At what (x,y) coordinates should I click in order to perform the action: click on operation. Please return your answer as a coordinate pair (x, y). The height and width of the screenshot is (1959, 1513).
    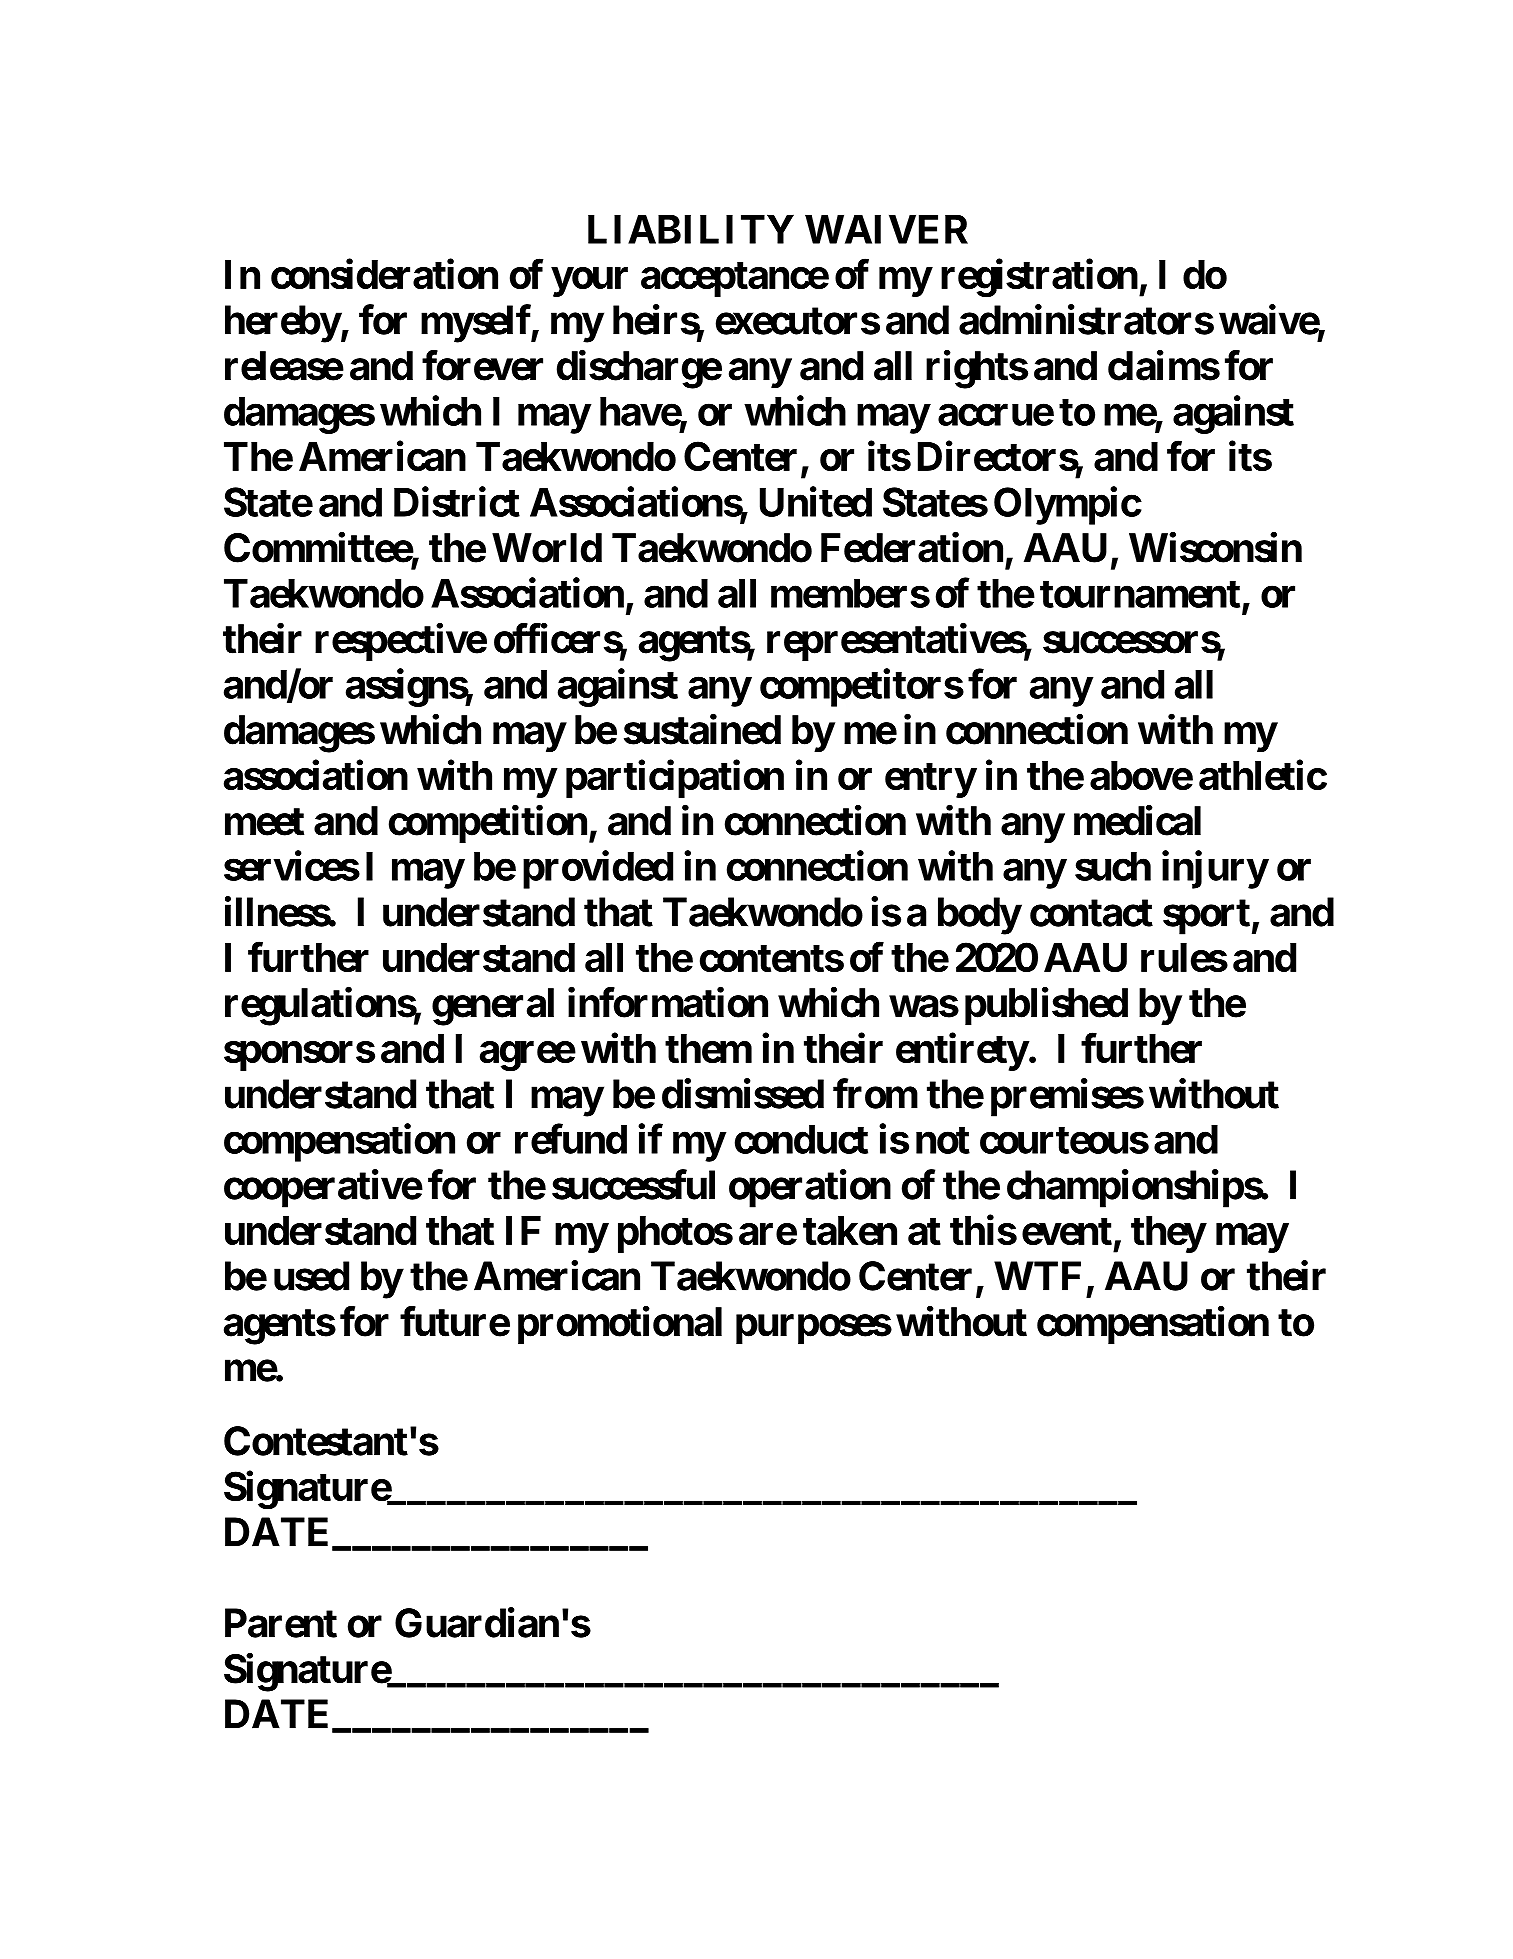
    Looking at the image, I should click on (810, 1189).
